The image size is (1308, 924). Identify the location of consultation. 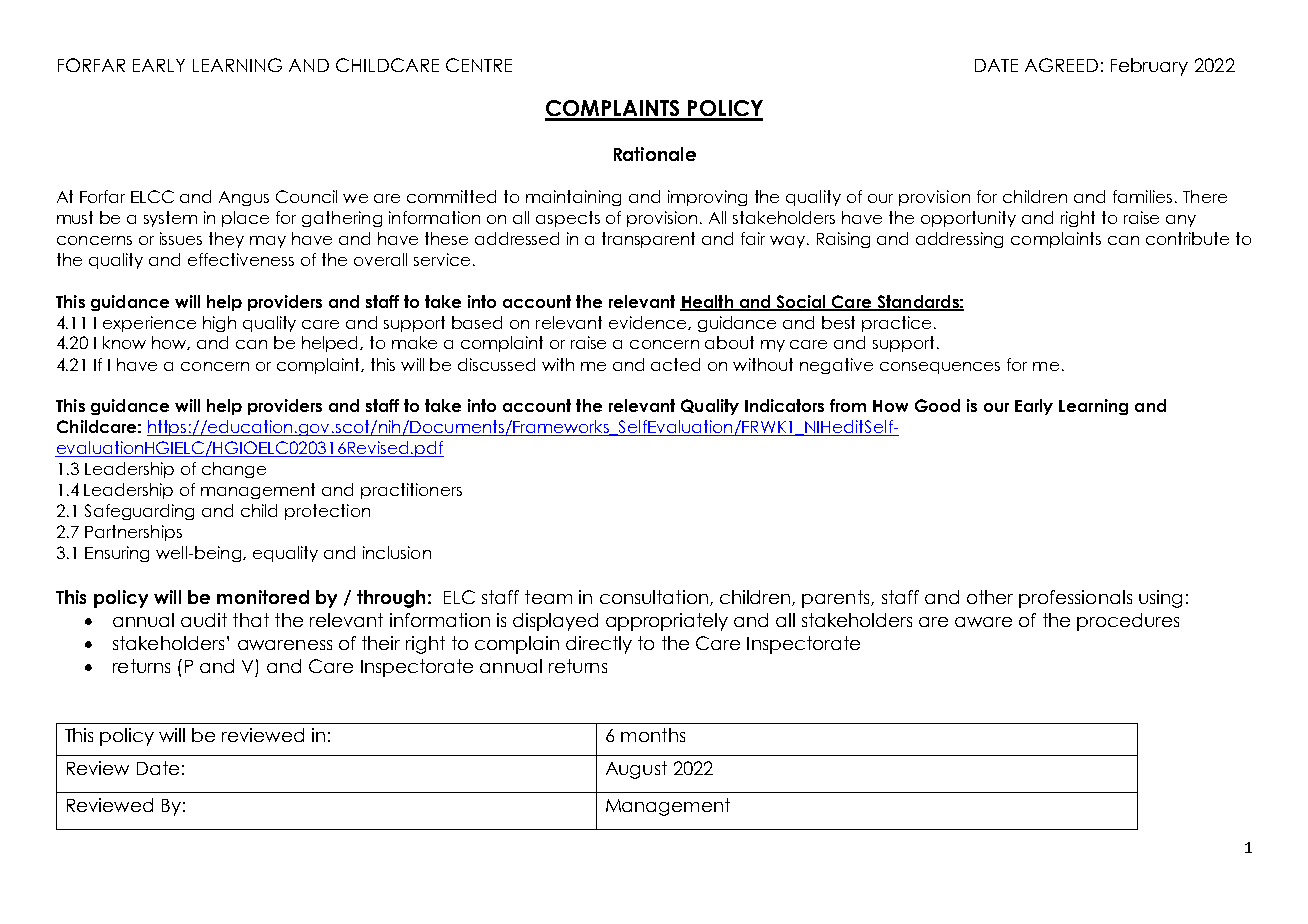
(654, 597).
